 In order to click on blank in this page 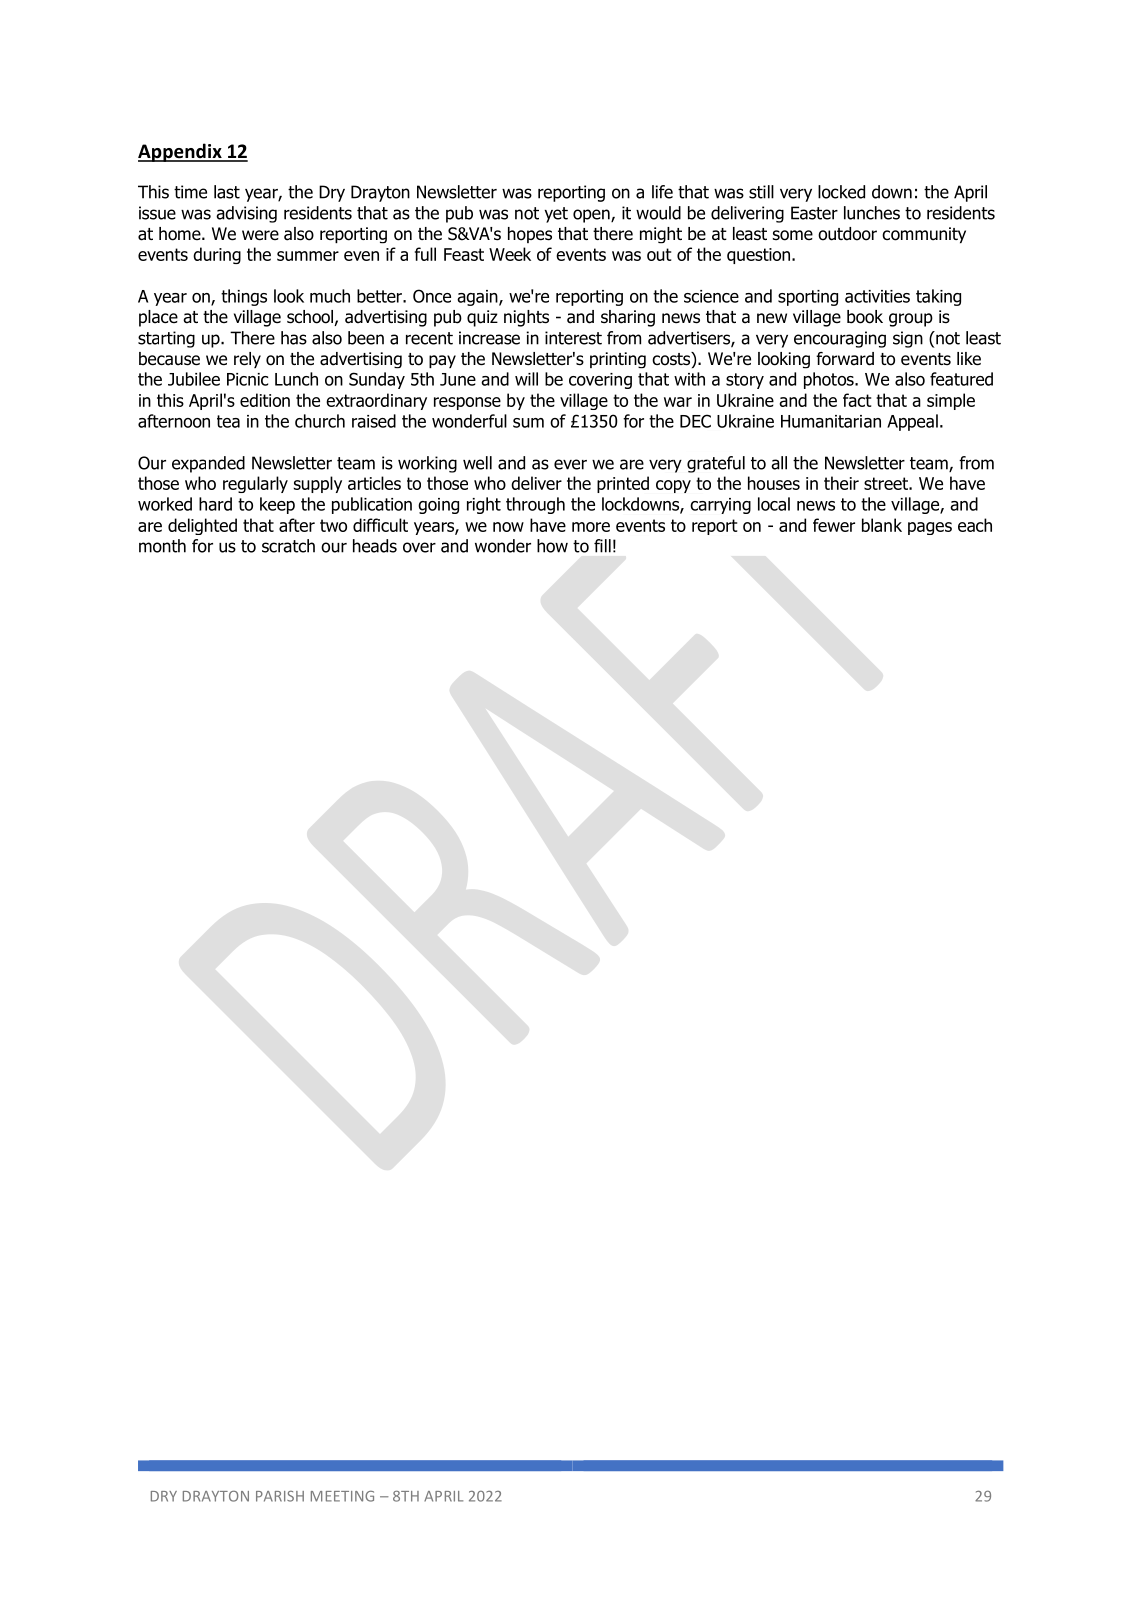, I will do `click(882, 525)`.
